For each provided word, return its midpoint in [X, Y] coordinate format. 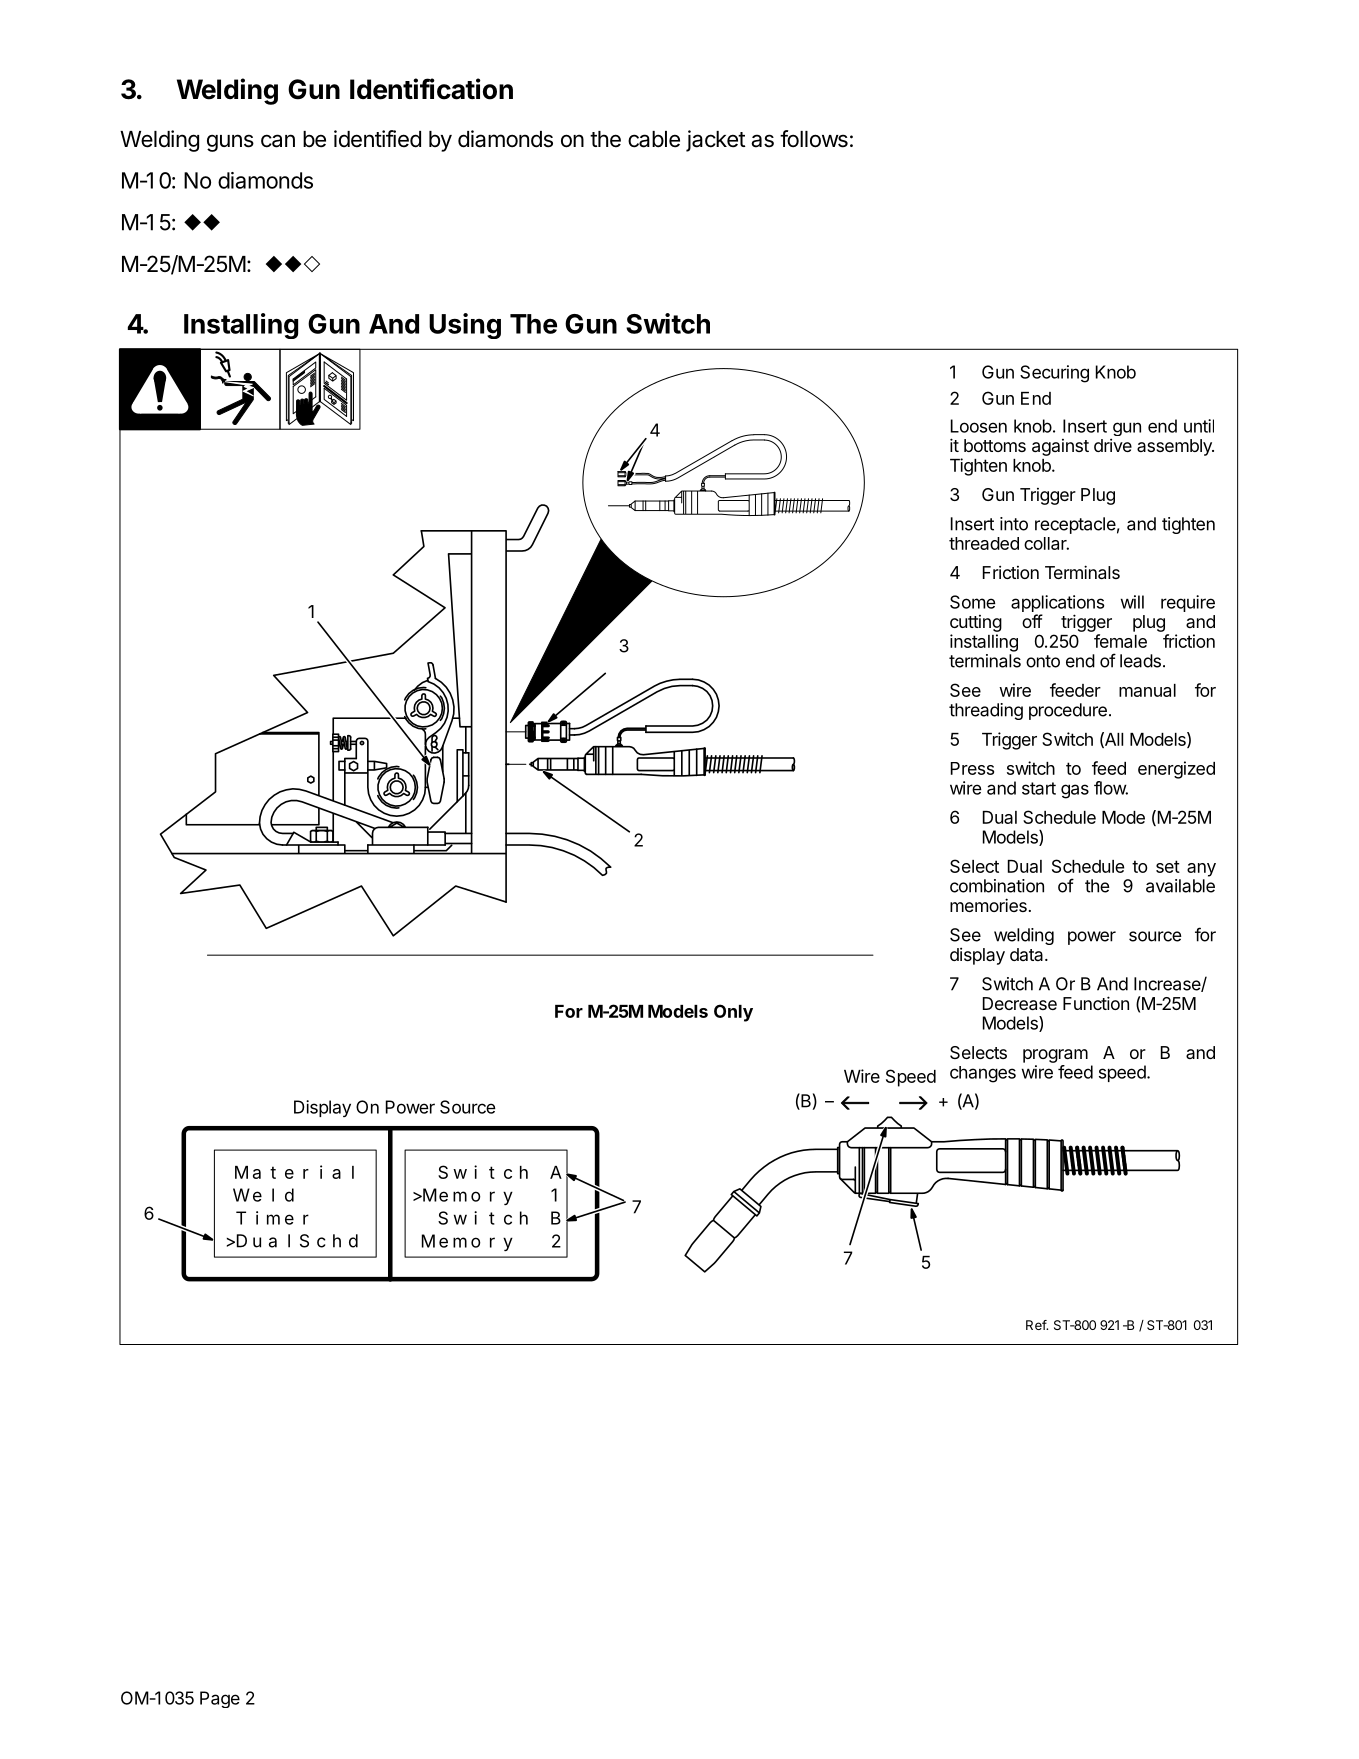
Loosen [979, 426]
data [1028, 954]
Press [972, 768]
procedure [1068, 711]
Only [733, 1013]
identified [377, 139]
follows [814, 139]
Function [1096, 1003]
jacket [716, 141]
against [1060, 447]
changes [983, 1074]
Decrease [1020, 1003]
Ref [1037, 1325]
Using [465, 326]
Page [220, 1699]
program [1055, 1056]
